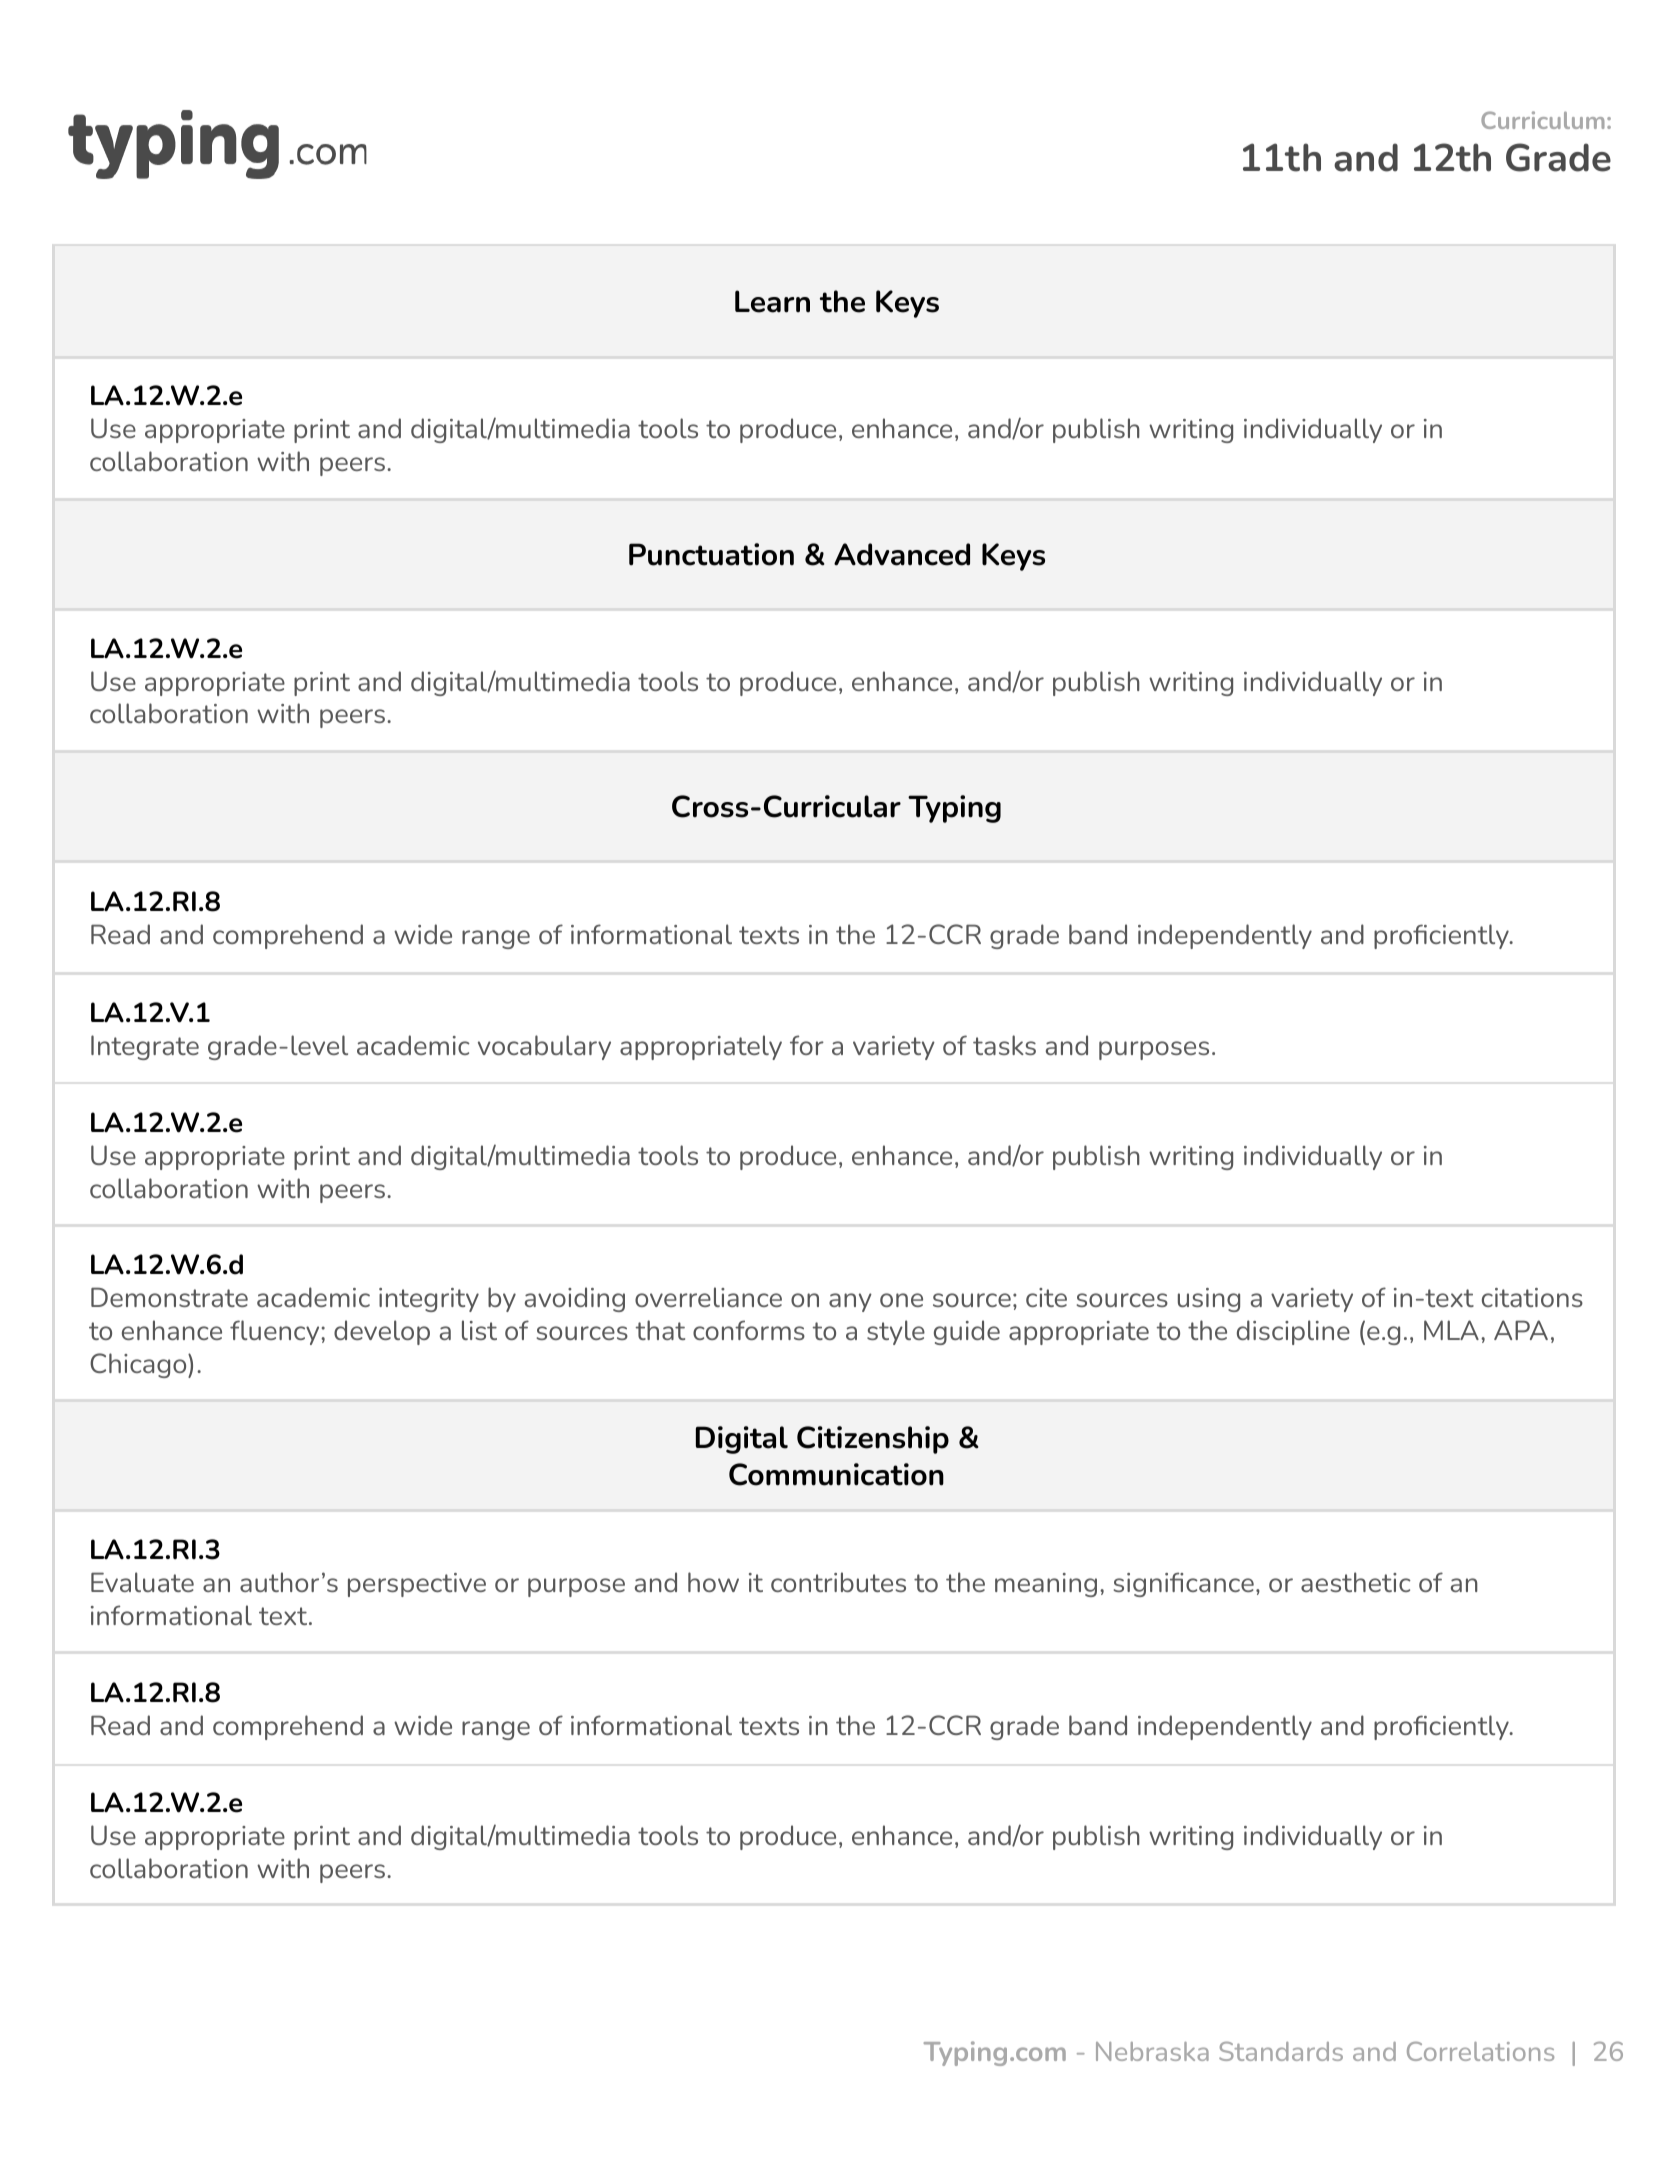  I want to click on Advanced, so click(902, 554).
